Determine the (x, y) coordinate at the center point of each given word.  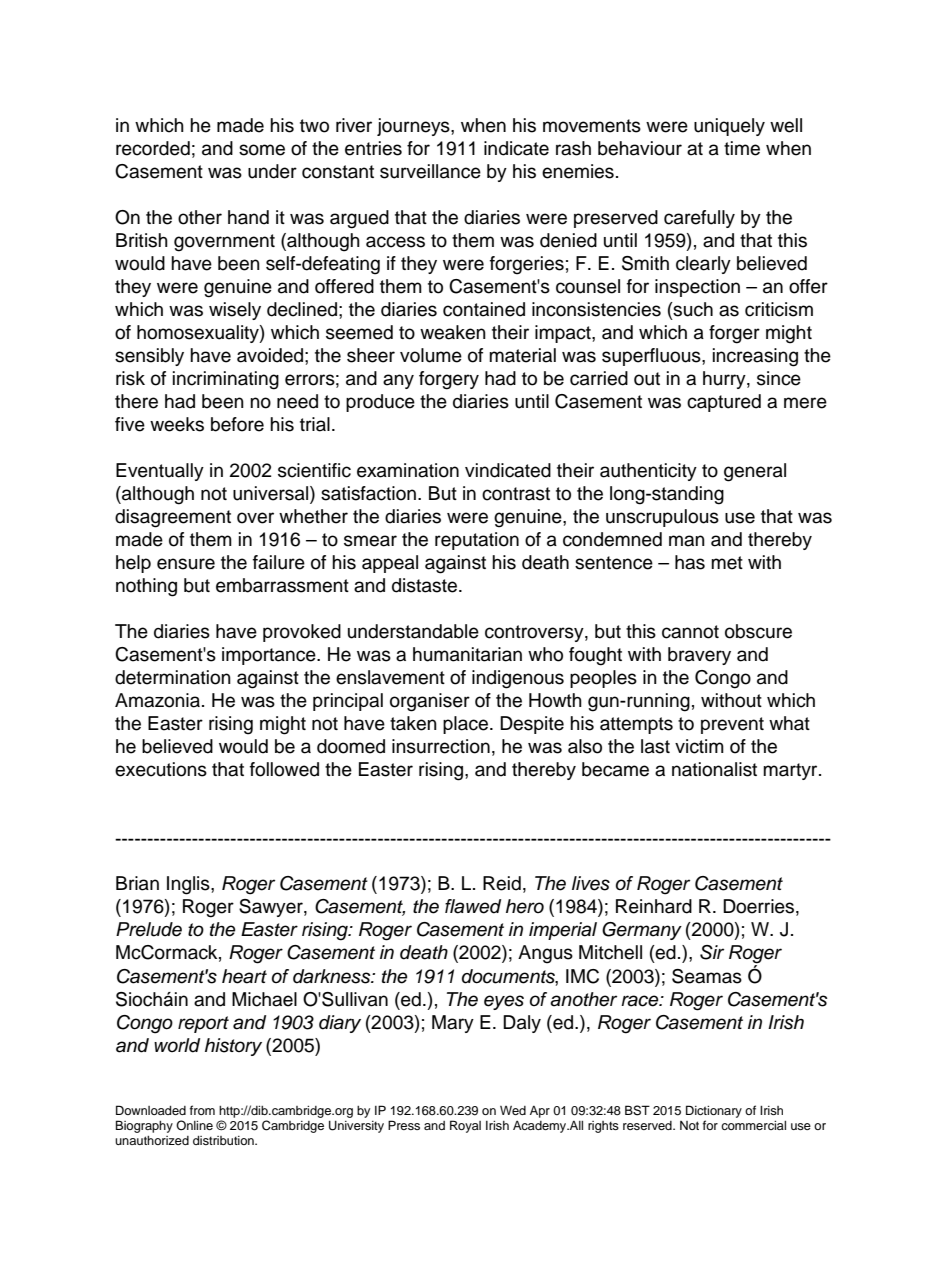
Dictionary (714, 1111)
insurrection (441, 746)
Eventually (160, 472)
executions (161, 769)
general (755, 472)
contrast (516, 494)
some (262, 150)
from (202, 1110)
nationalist (714, 769)
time (742, 148)
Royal (465, 1126)
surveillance (430, 171)
